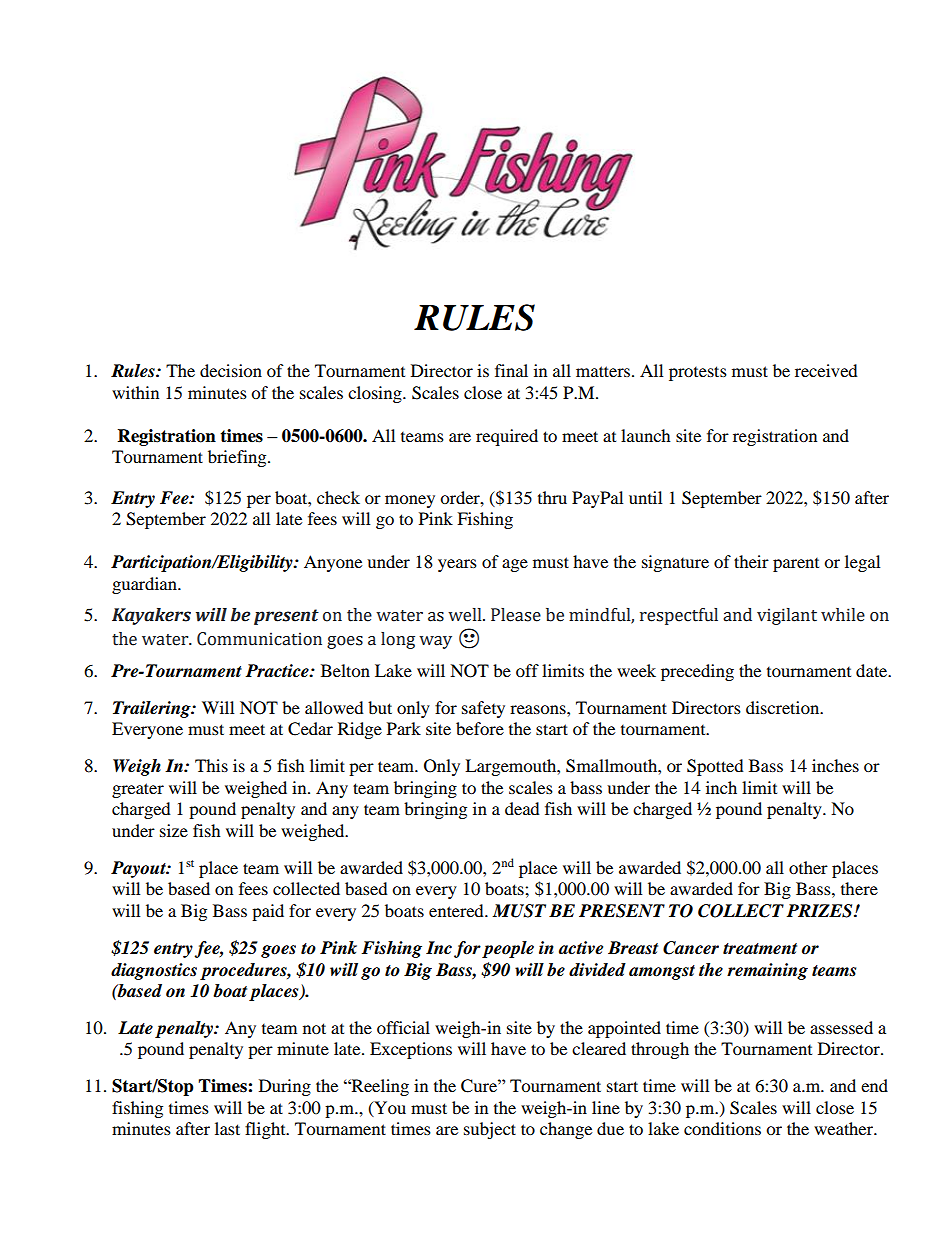  I want to click on size, so click(174, 830).
